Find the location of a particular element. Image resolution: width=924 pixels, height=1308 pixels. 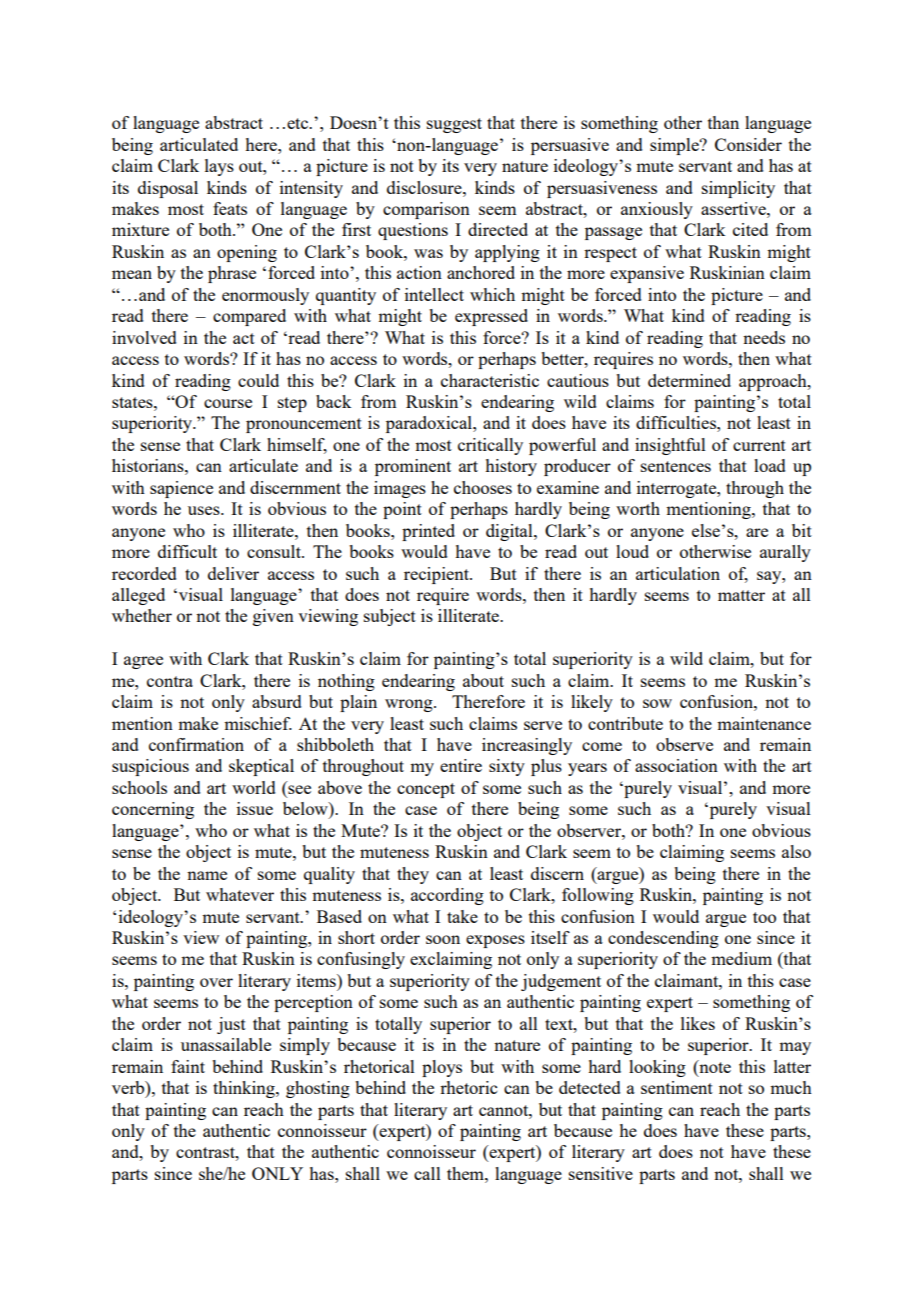

according is located at coordinates (447, 896).
